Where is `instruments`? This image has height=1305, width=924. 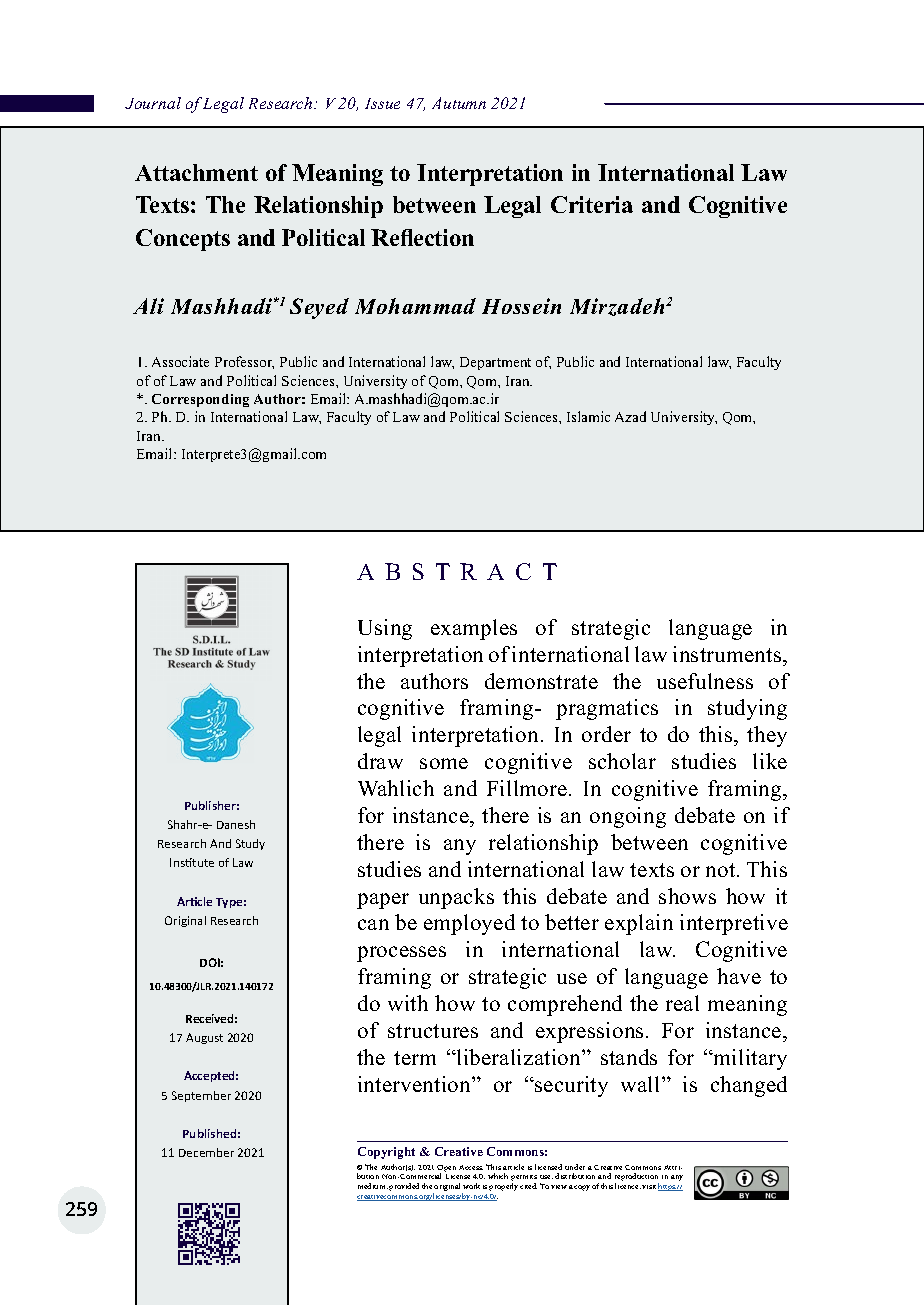 instruments is located at coordinates (728, 654).
